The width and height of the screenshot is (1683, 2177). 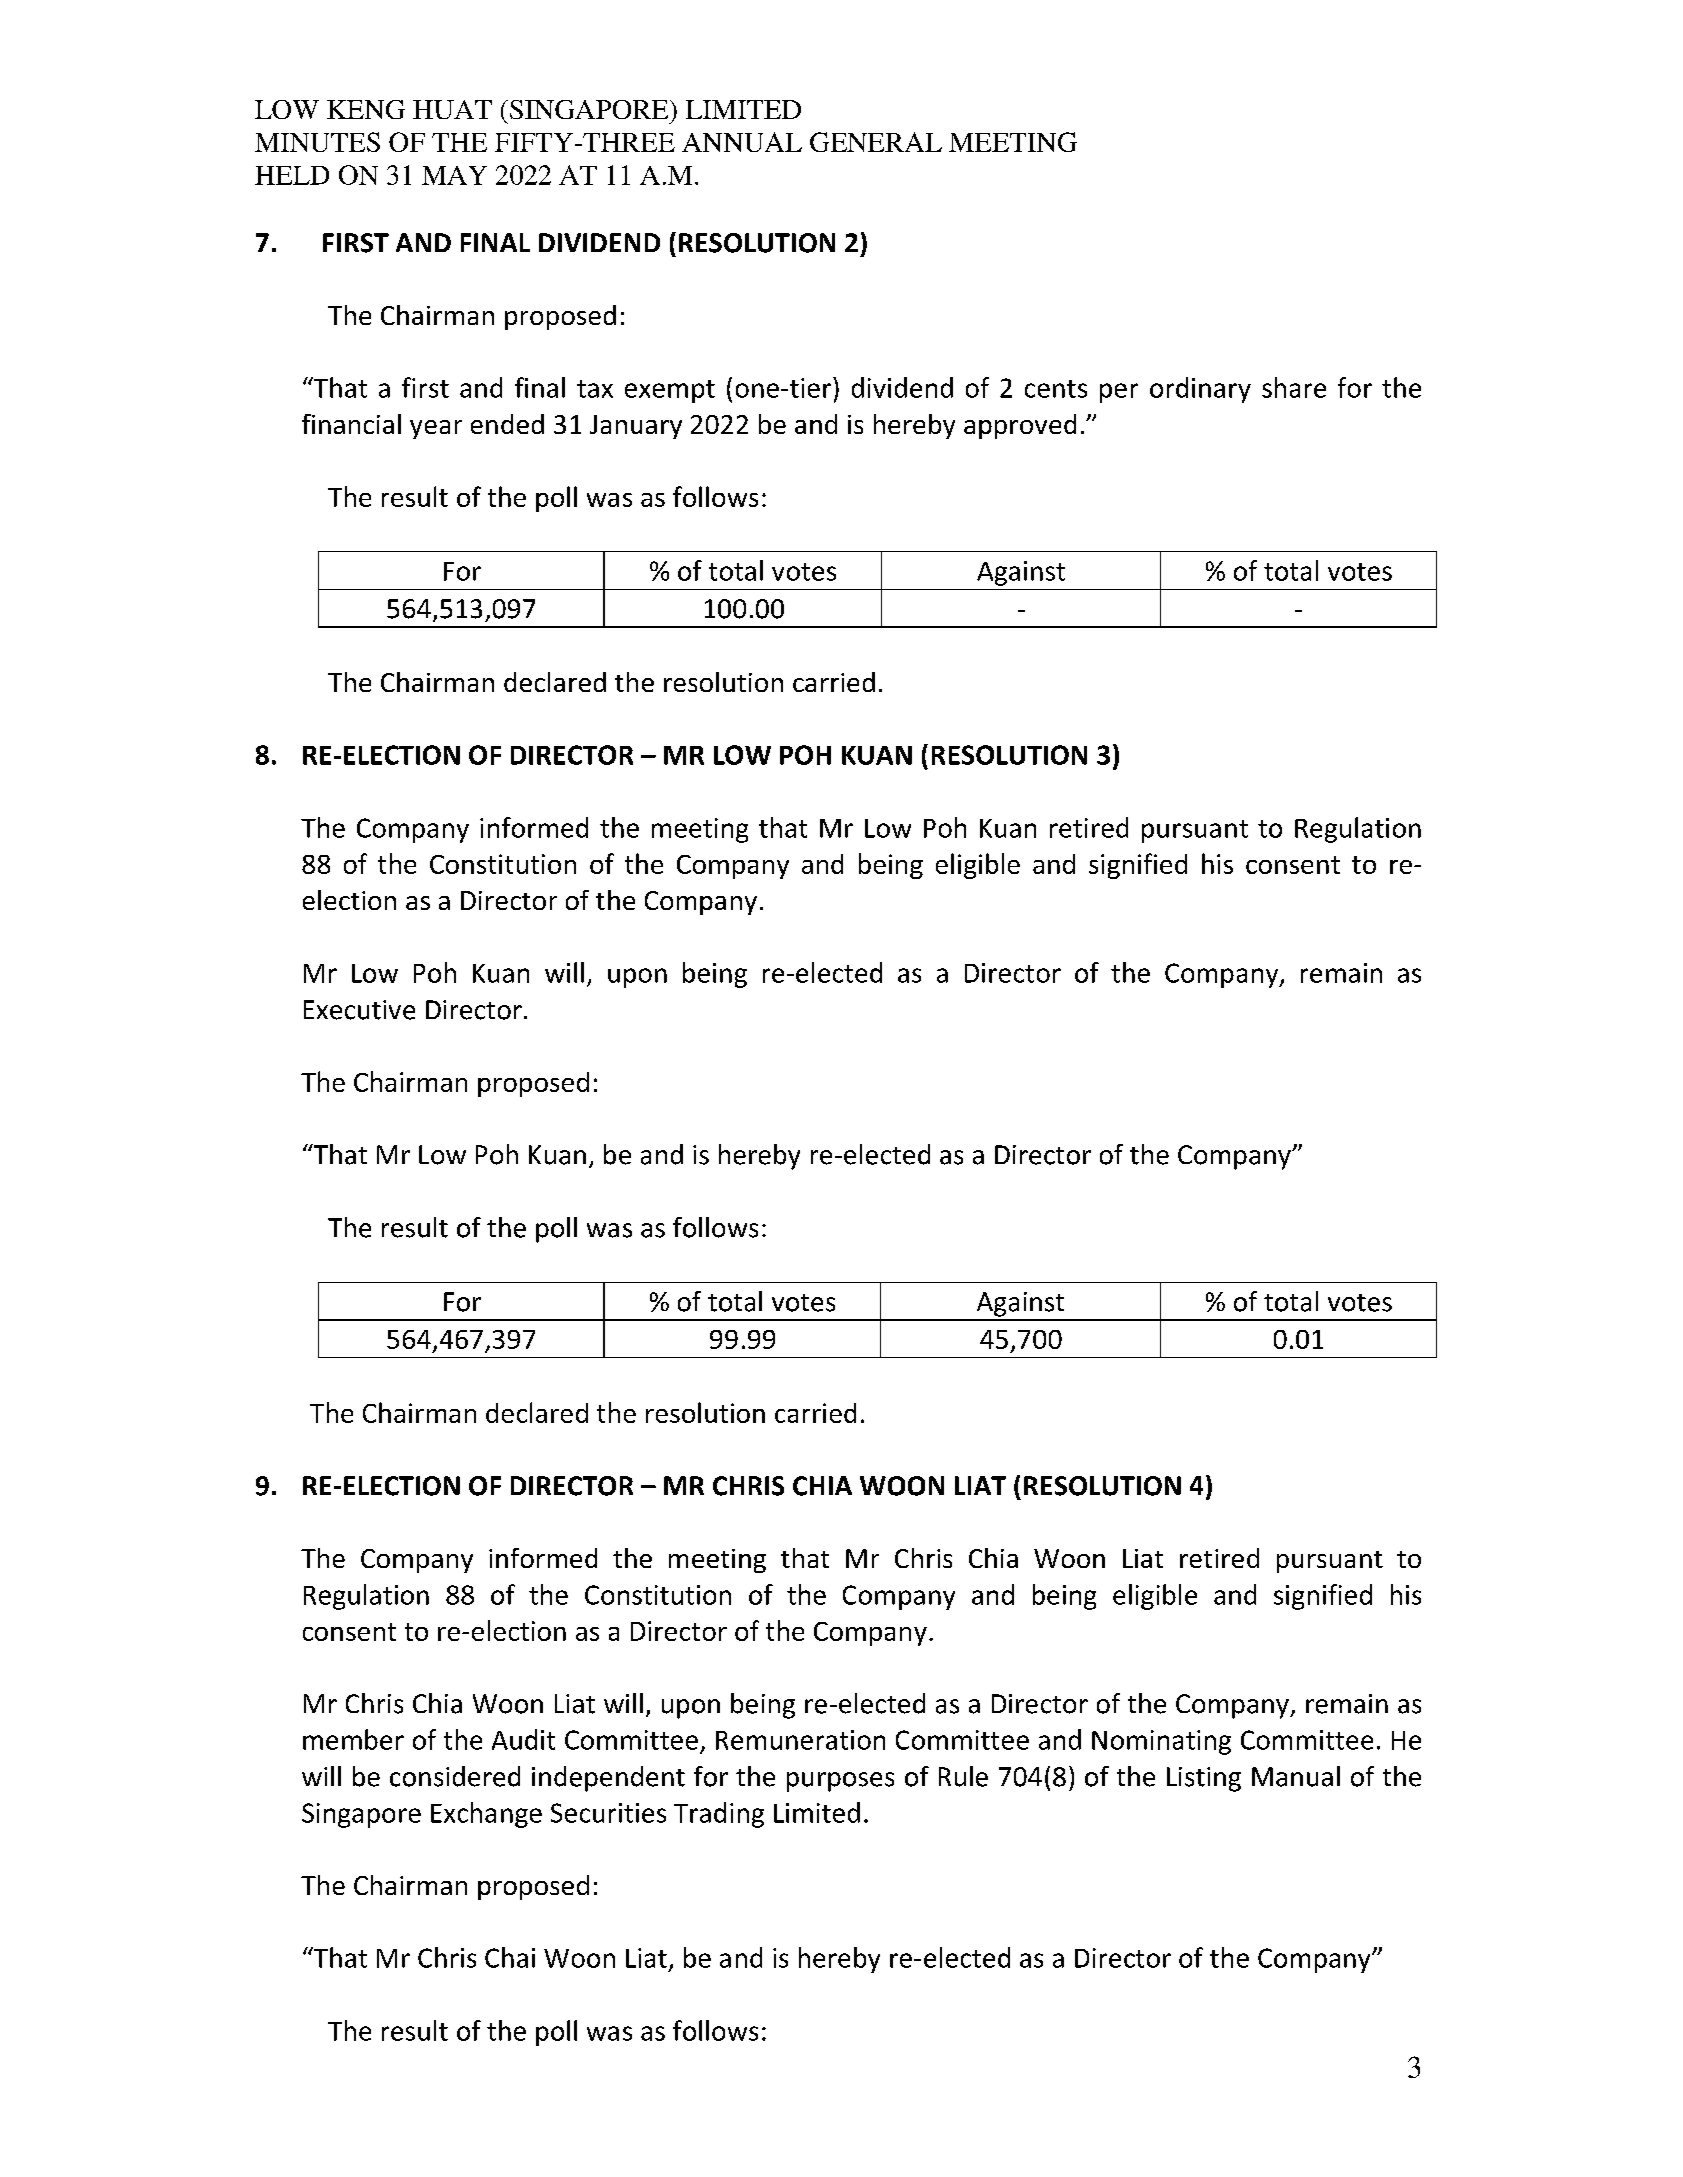 What do you see at coordinates (1056, 389) in the screenshot?
I see `cents` at bounding box center [1056, 389].
